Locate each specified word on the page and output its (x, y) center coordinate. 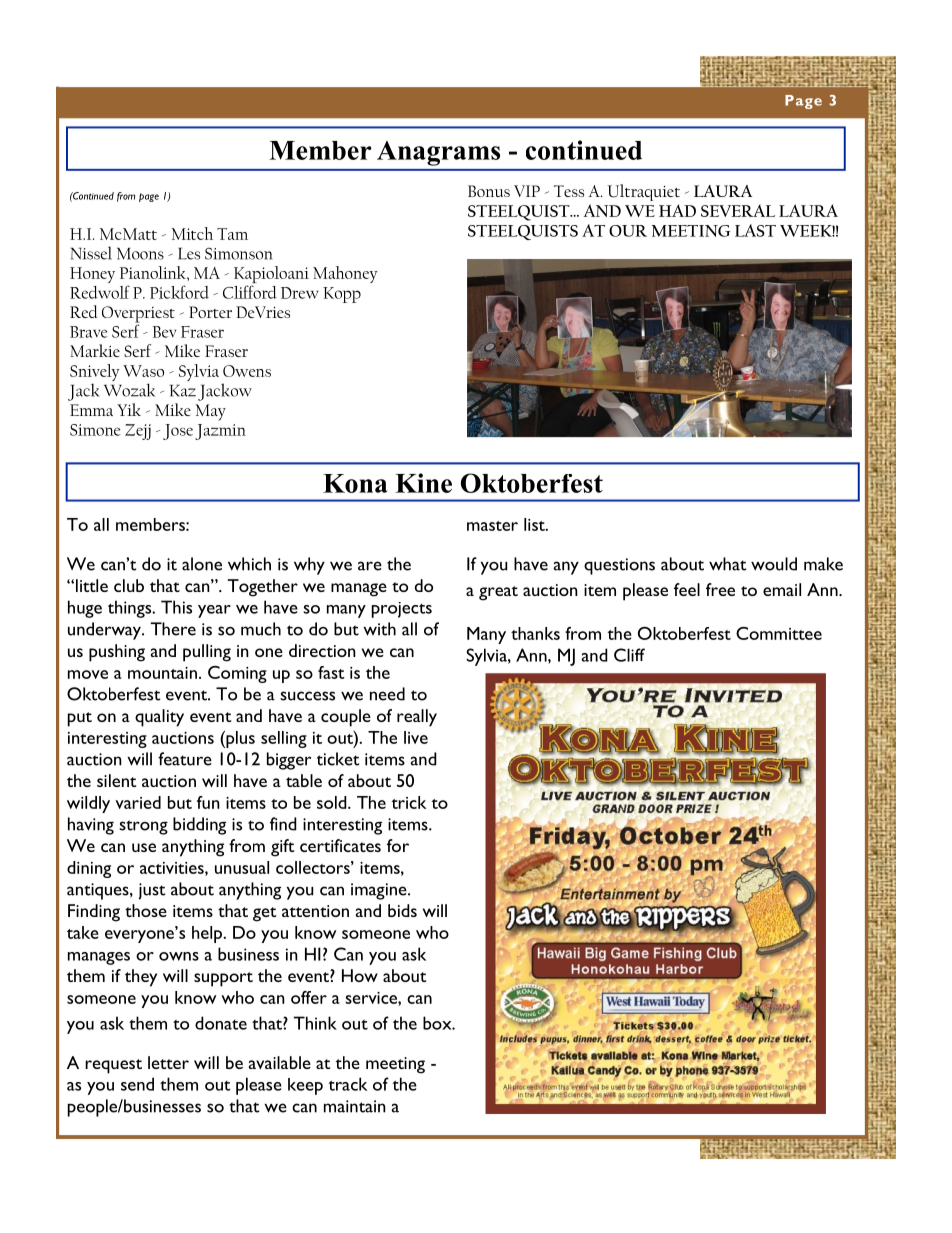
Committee (779, 633)
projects (402, 610)
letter (168, 1062)
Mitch (192, 233)
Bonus (489, 191)
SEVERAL (738, 211)
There (173, 629)
